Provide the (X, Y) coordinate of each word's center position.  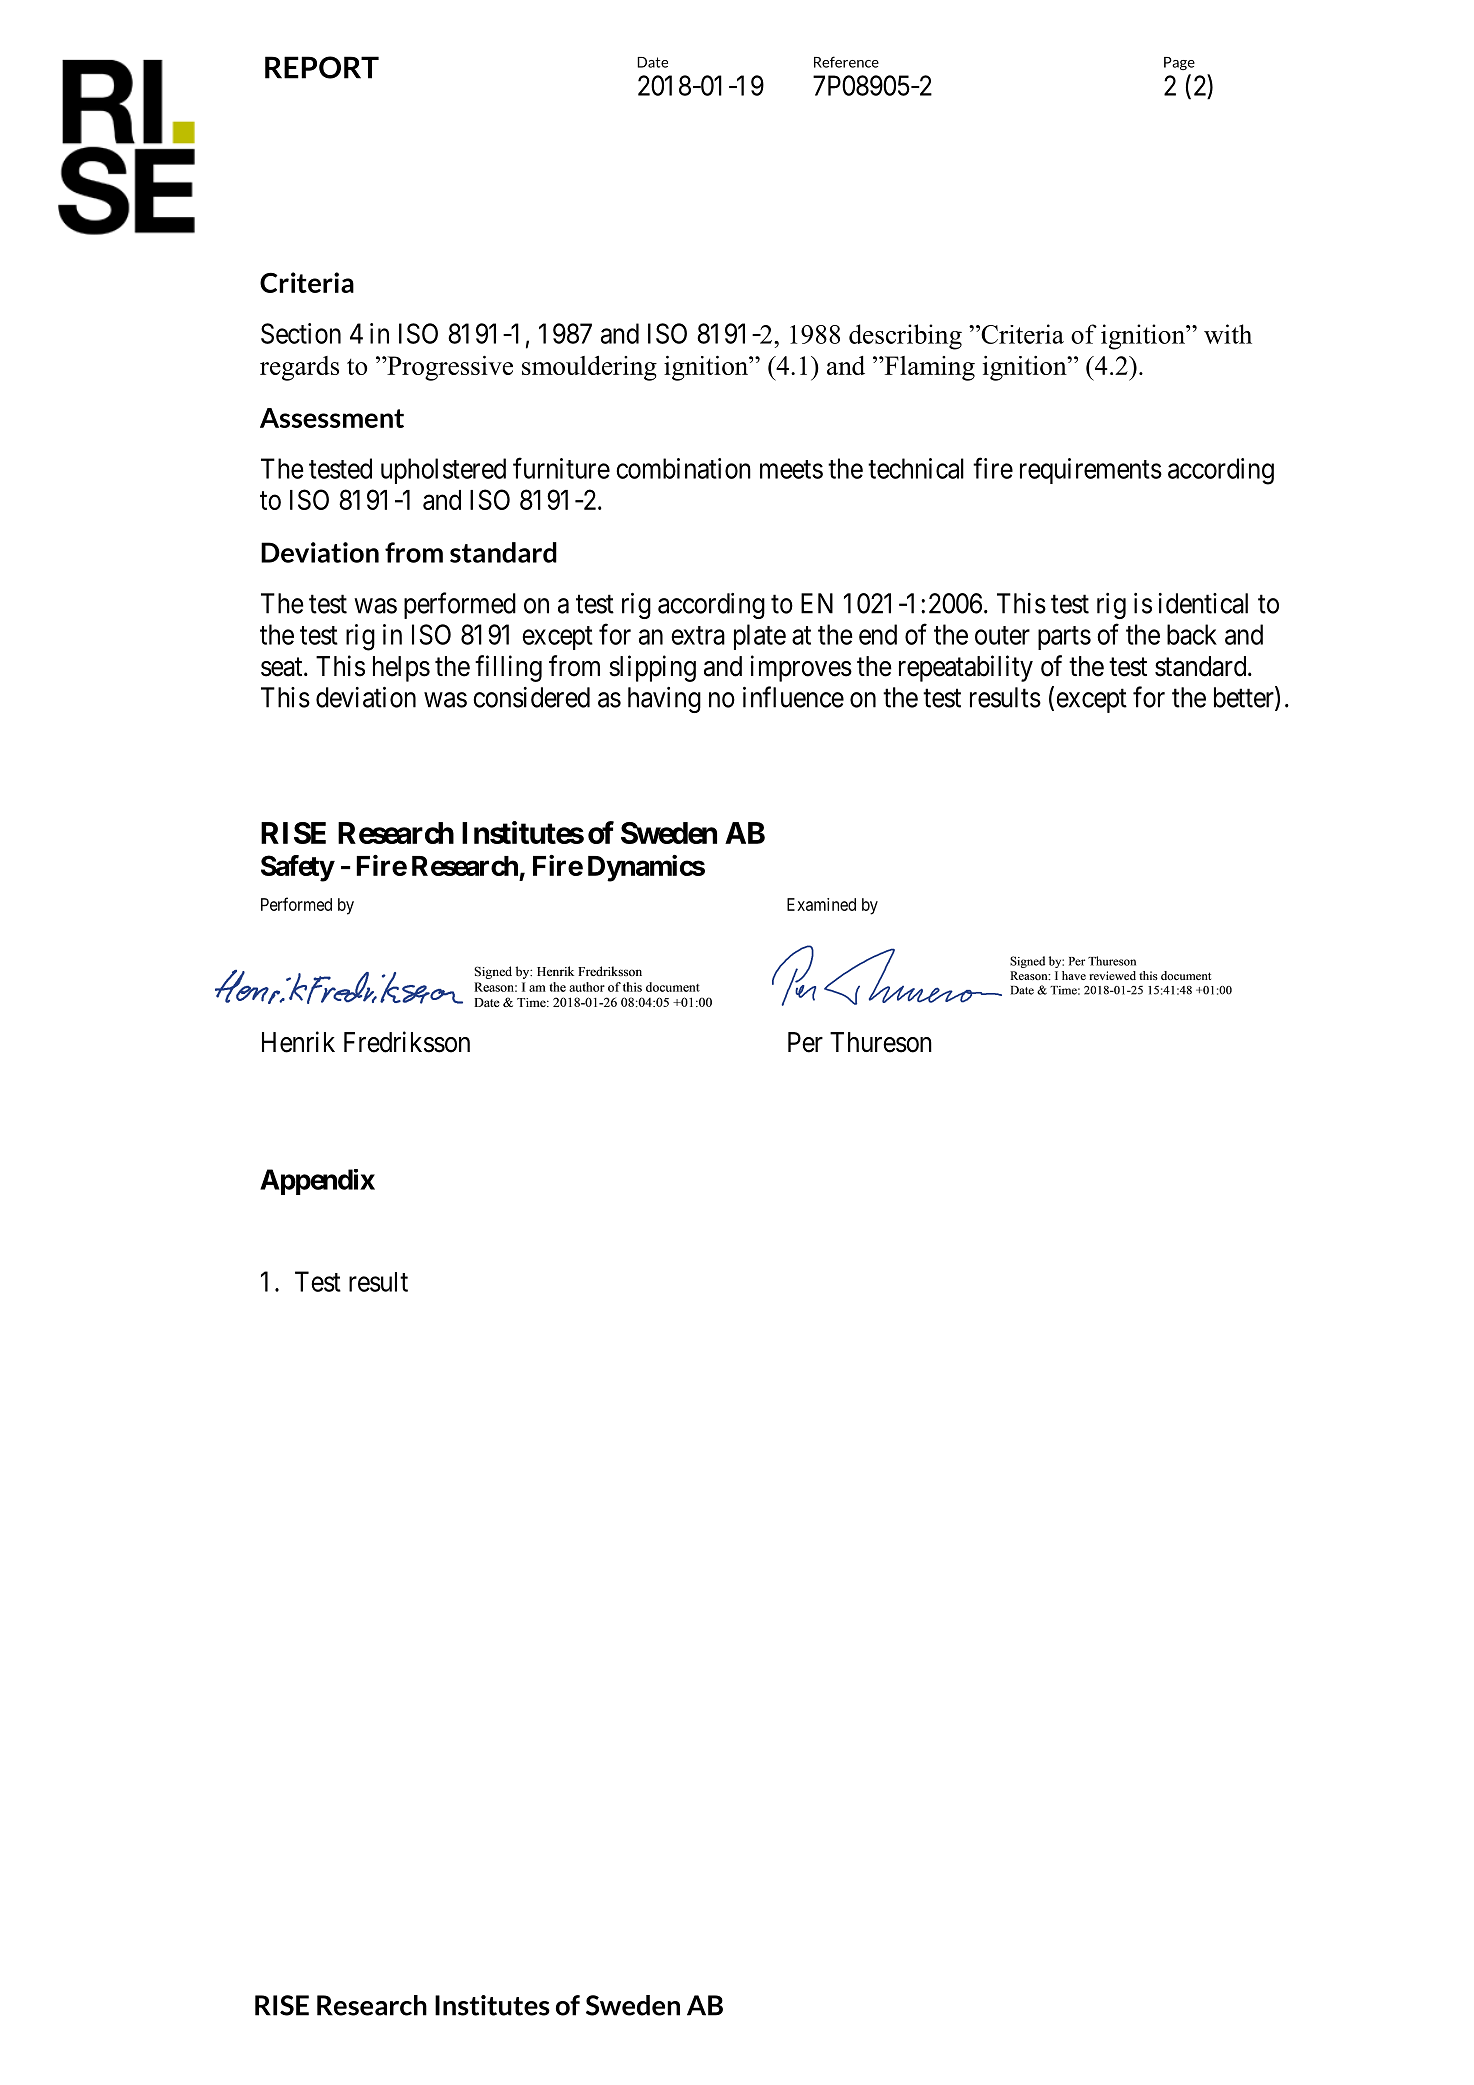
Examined (821, 904)
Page (1179, 63)
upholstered (443, 471)
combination (683, 468)
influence (793, 697)
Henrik (298, 1042)
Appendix (317, 1182)
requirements (1091, 471)
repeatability (966, 668)
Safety (297, 868)
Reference (846, 62)
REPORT (322, 67)
